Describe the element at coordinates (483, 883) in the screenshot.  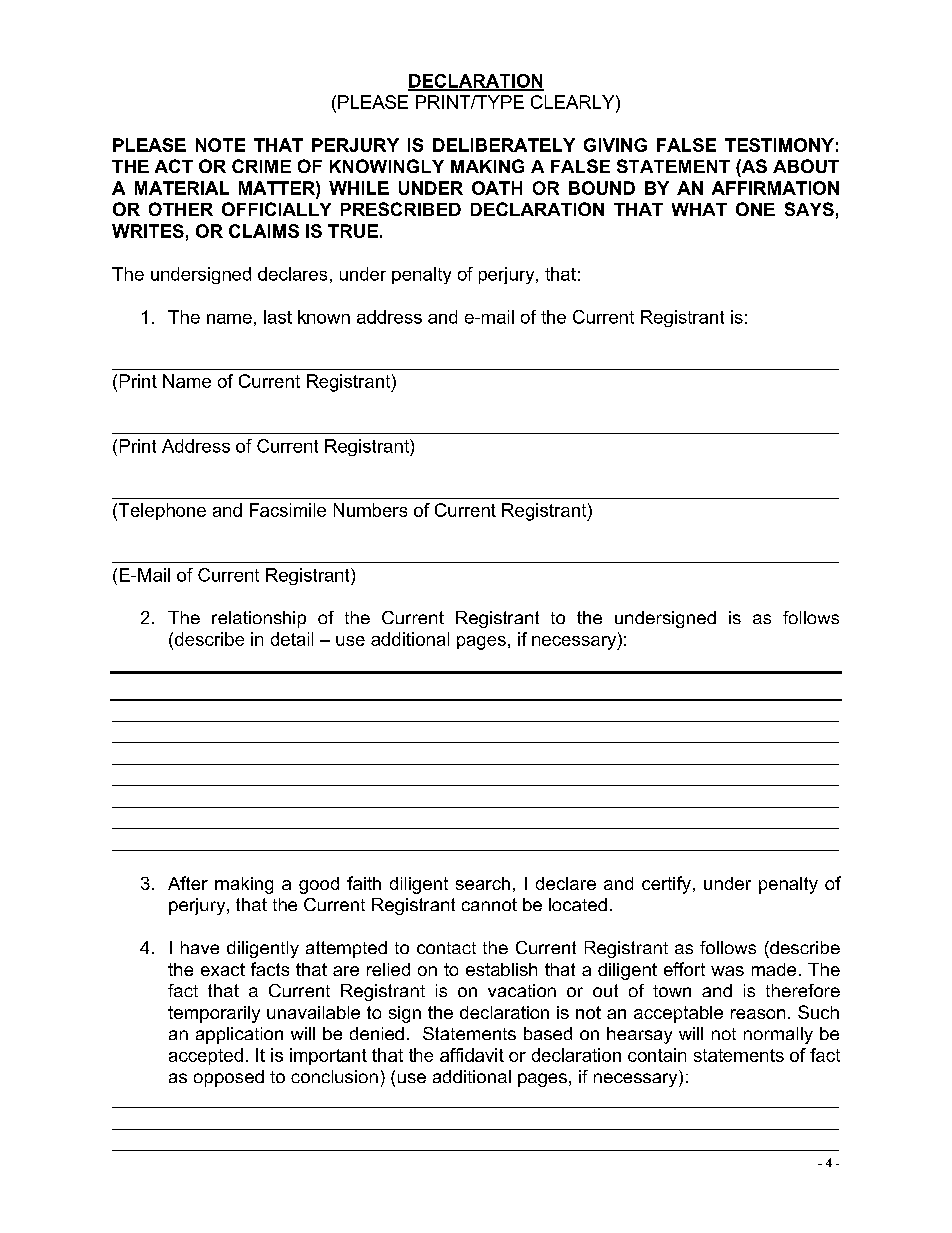
I see `search` at that location.
